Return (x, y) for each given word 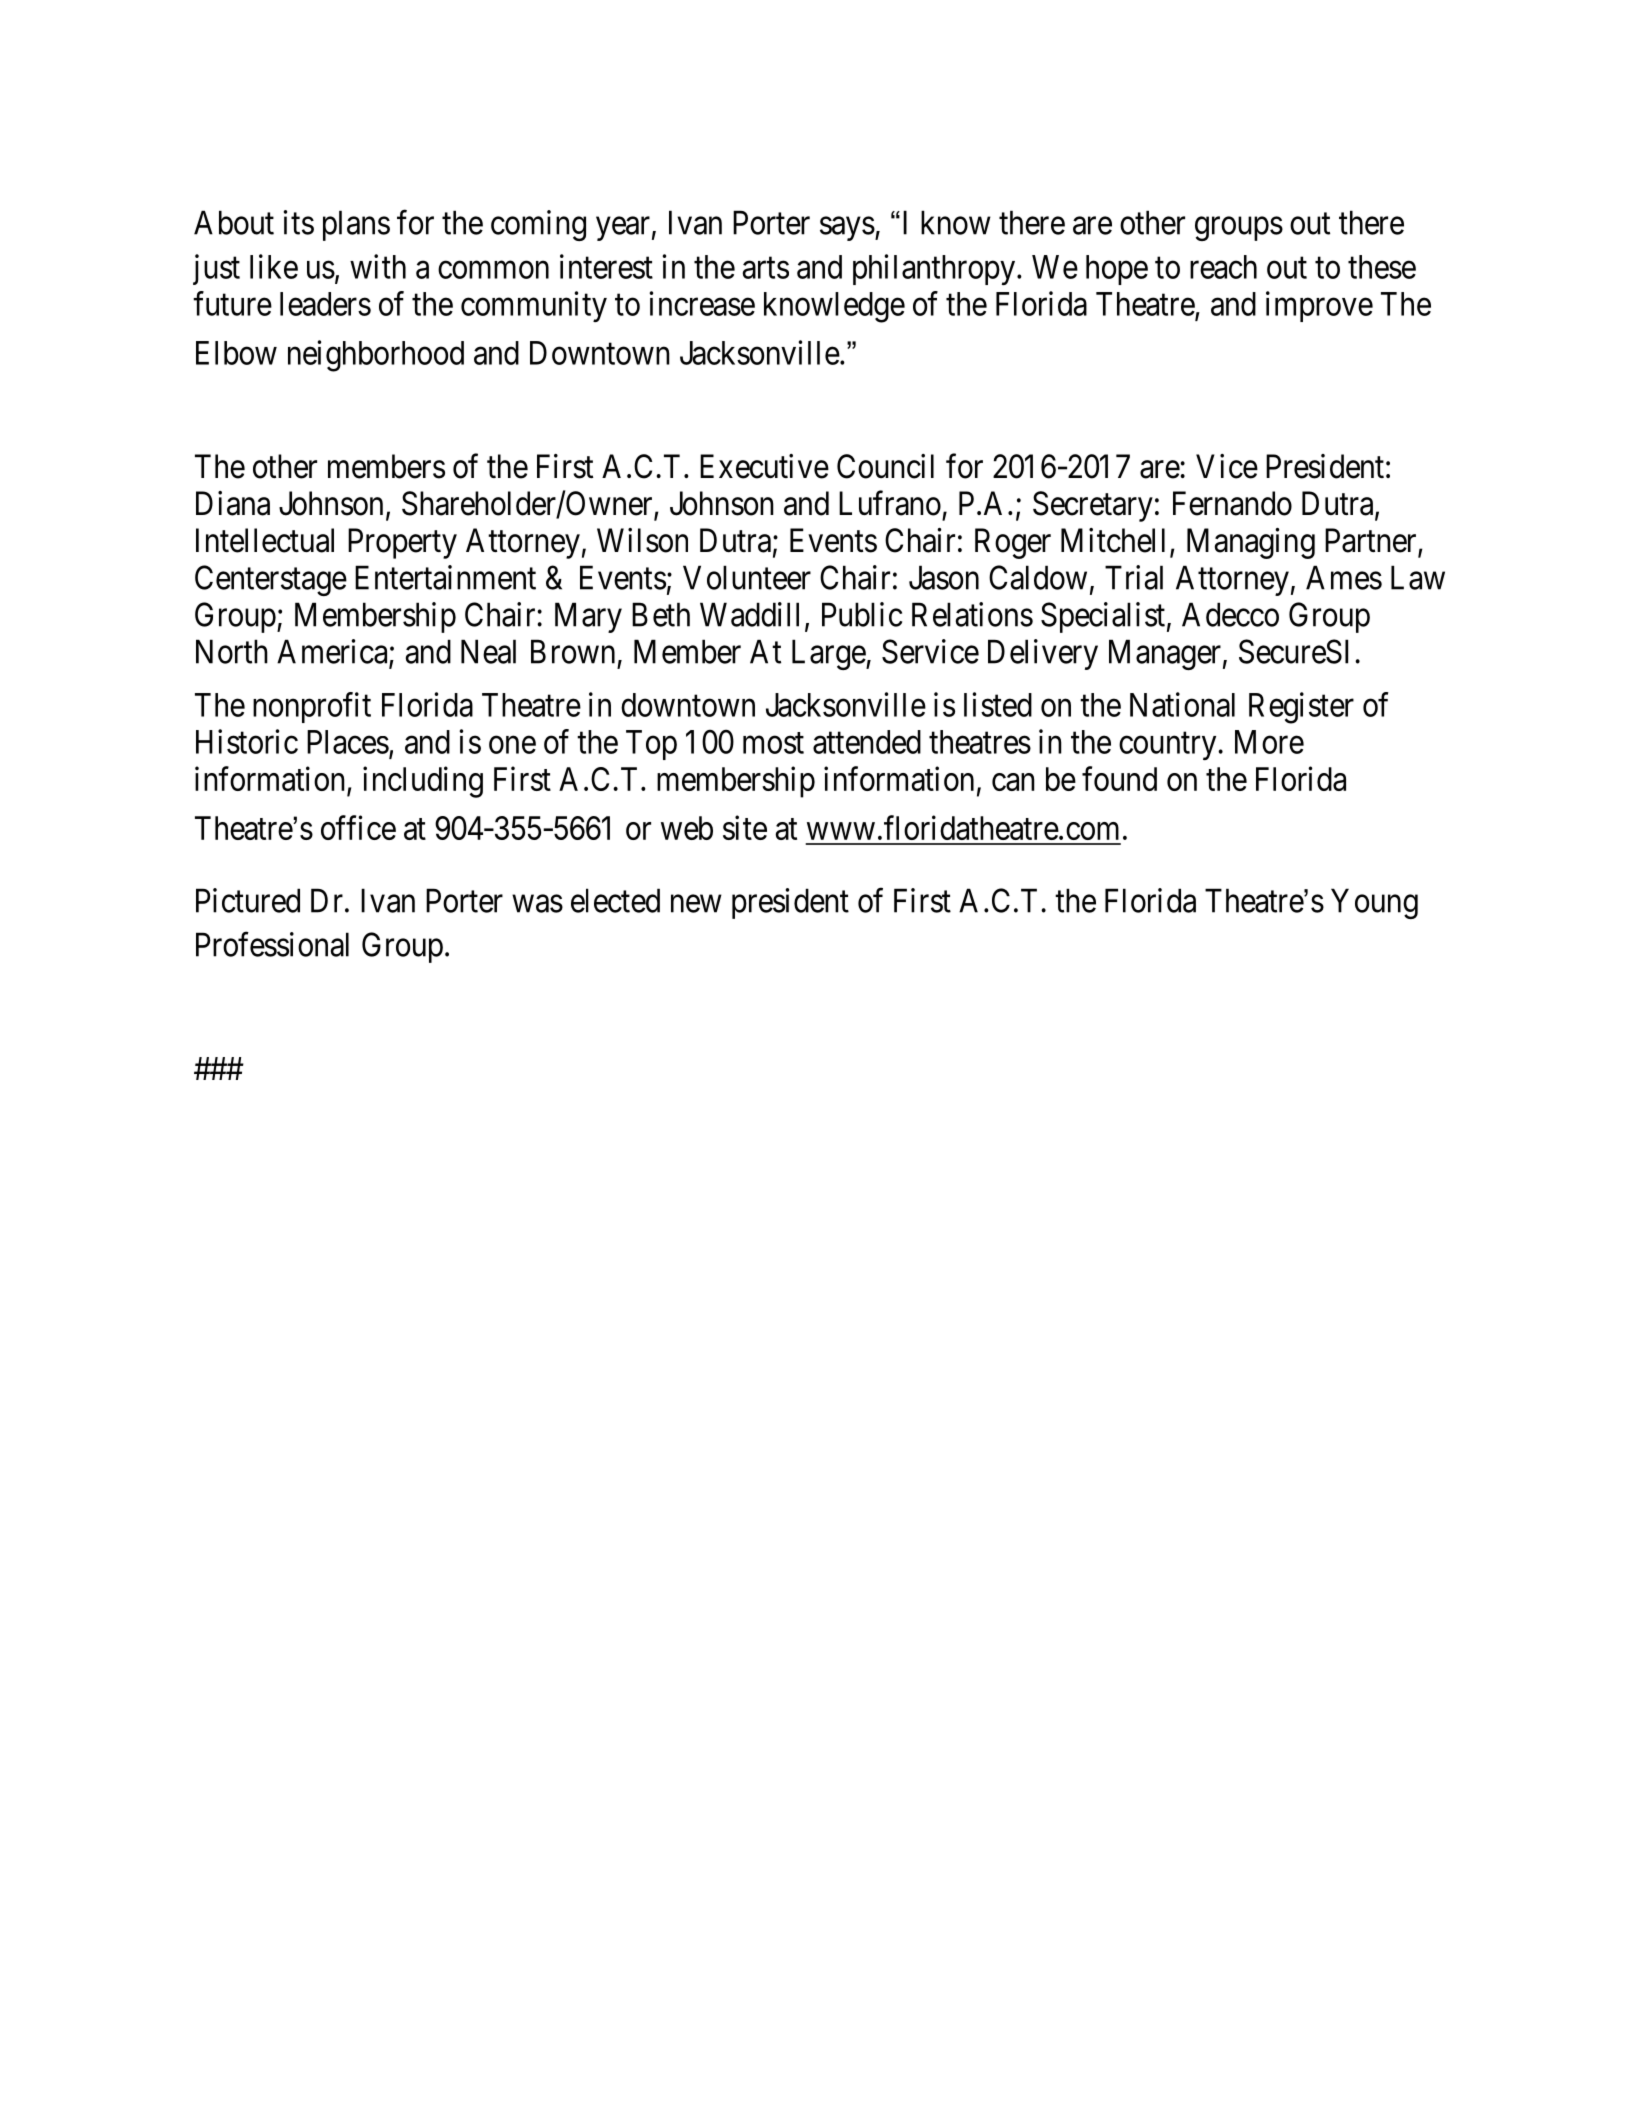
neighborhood (376, 356)
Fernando (1232, 503)
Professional (272, 944)
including (423, 782)
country (1169, 746)
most (773, 743)
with (378, 266)
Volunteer (747, 577)
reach (1223, 267)
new (696, 904)
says (847, 229)
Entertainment (445, 577)
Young (1374, 903)
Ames (1344, 577)
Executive (764, 466)
